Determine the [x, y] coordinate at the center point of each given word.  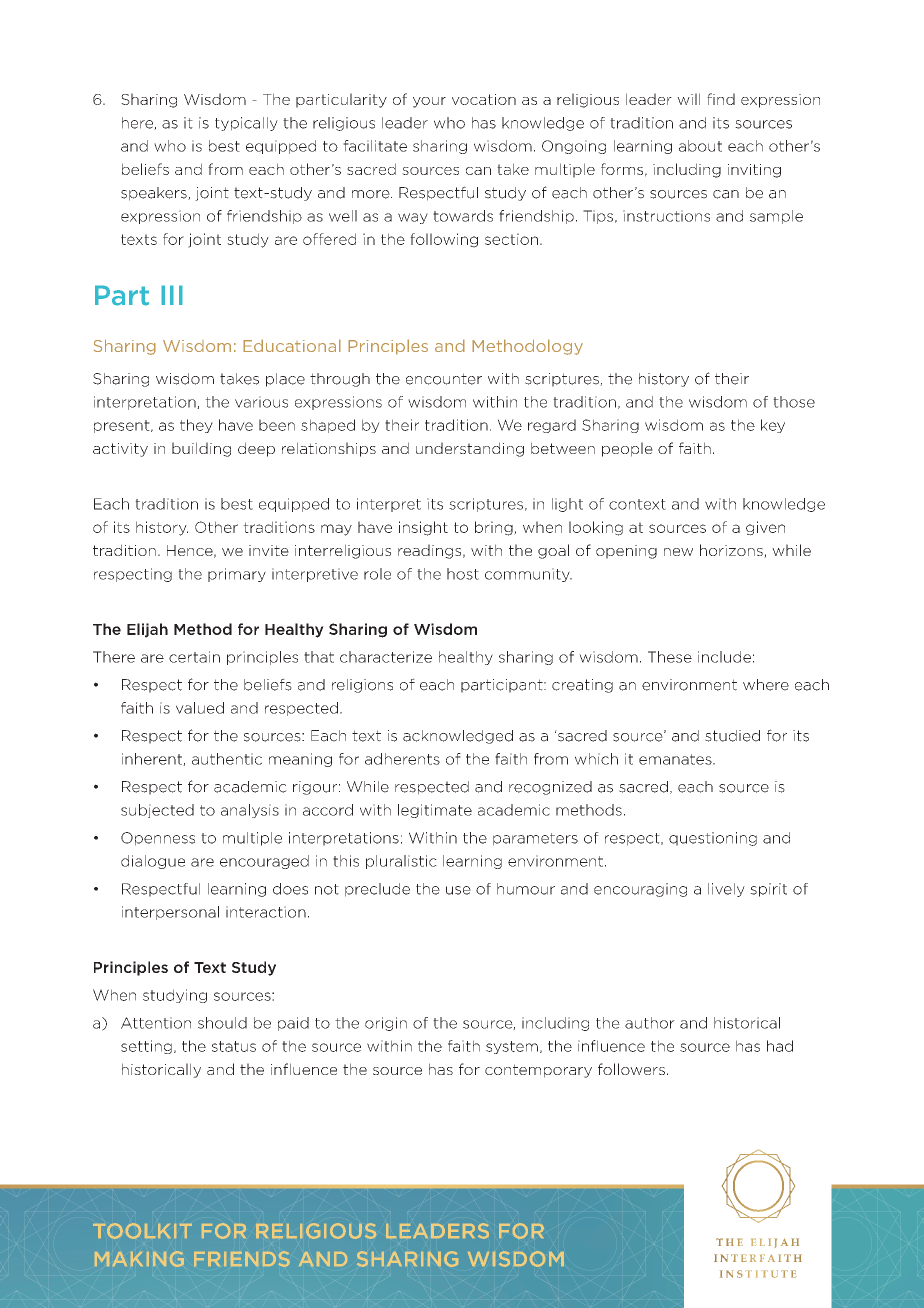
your [429, 102]
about [700, 146]
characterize [386, 657]
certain [194, 657]
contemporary [538, 1071]
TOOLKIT [142, 1231]
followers [631, 1069]
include [724, 657]
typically [246, 124]
